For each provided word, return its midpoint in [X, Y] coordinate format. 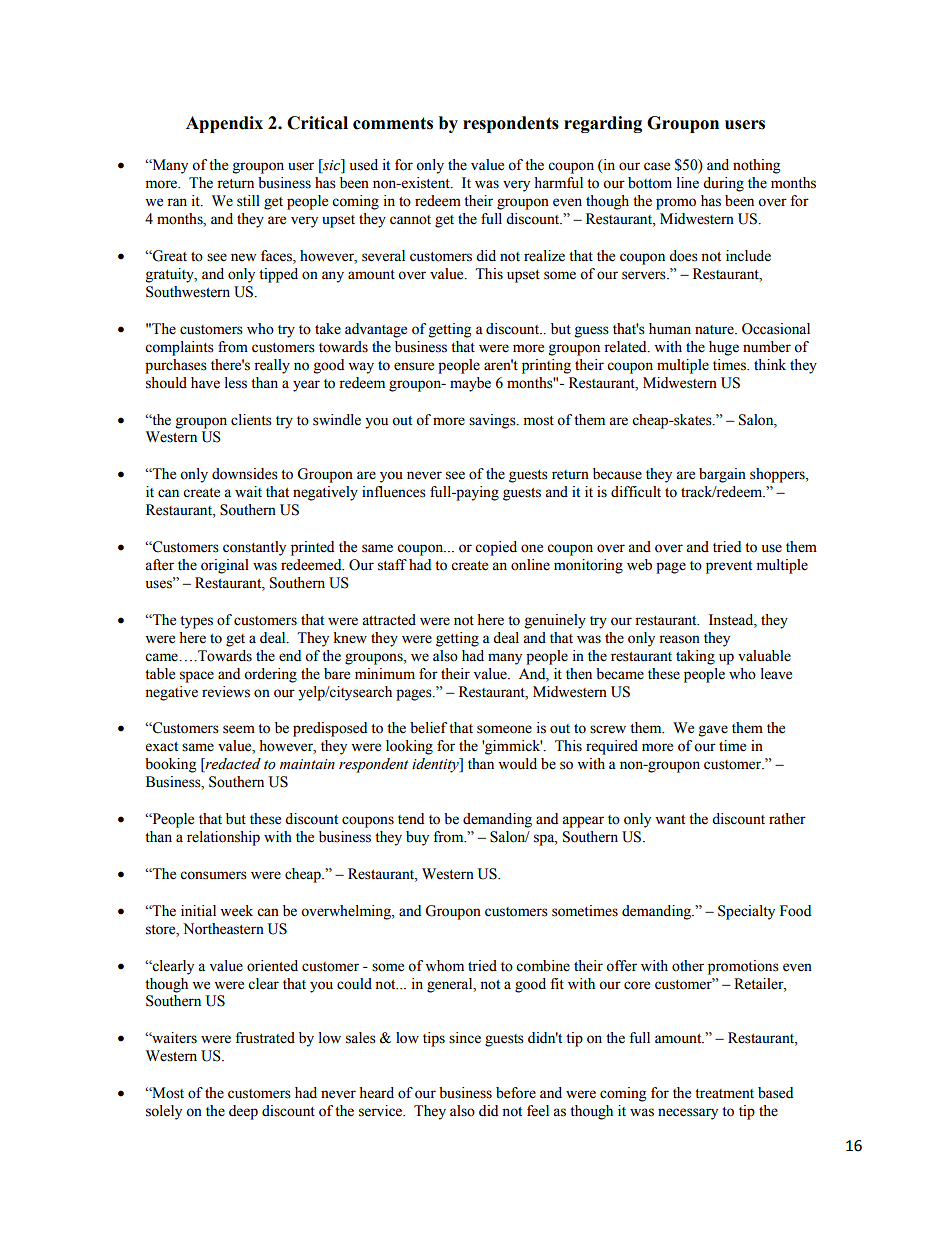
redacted [232, 765]
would [517, 764]
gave [713, 731]
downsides [245, 474]
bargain [722, 475]
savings [493, 421]
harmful [558, 183]
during [723, 184]
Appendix [224, 124]
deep [243, 1112]
